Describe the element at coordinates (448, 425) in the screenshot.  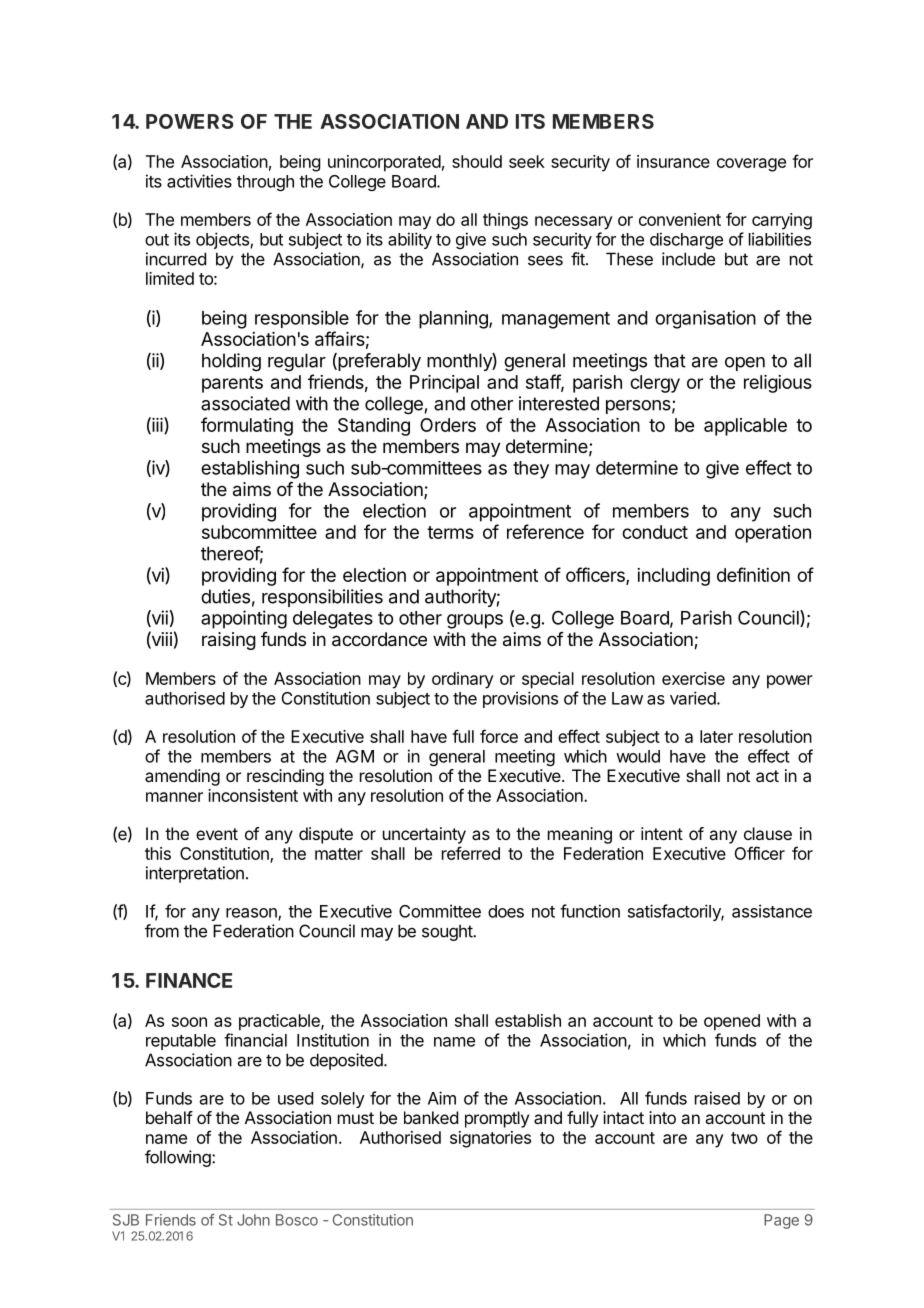
I see `Orders` at that location.
